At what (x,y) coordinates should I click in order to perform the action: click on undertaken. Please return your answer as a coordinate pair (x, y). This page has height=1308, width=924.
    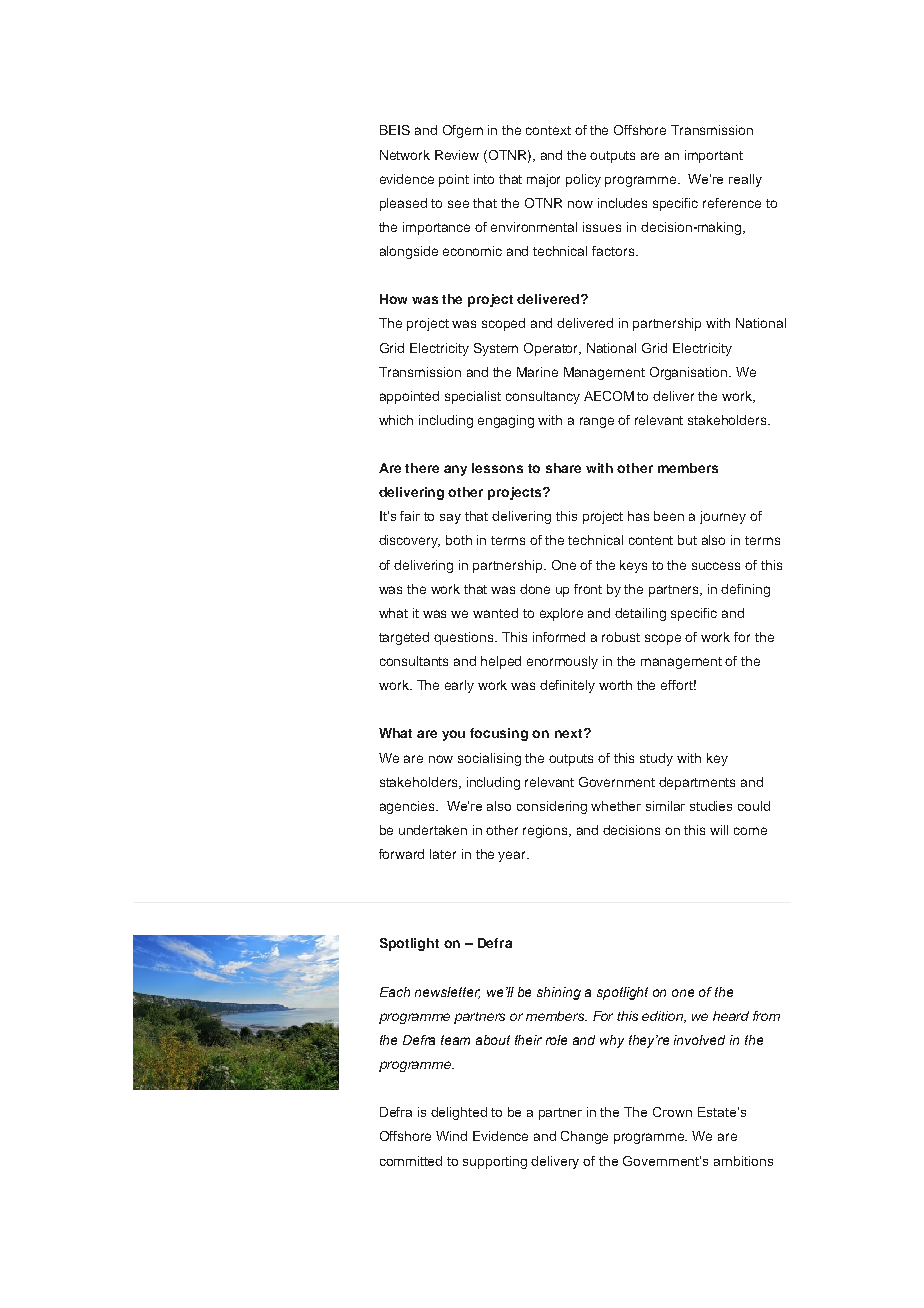
    Looking at the image, I should click on (433, 830).
